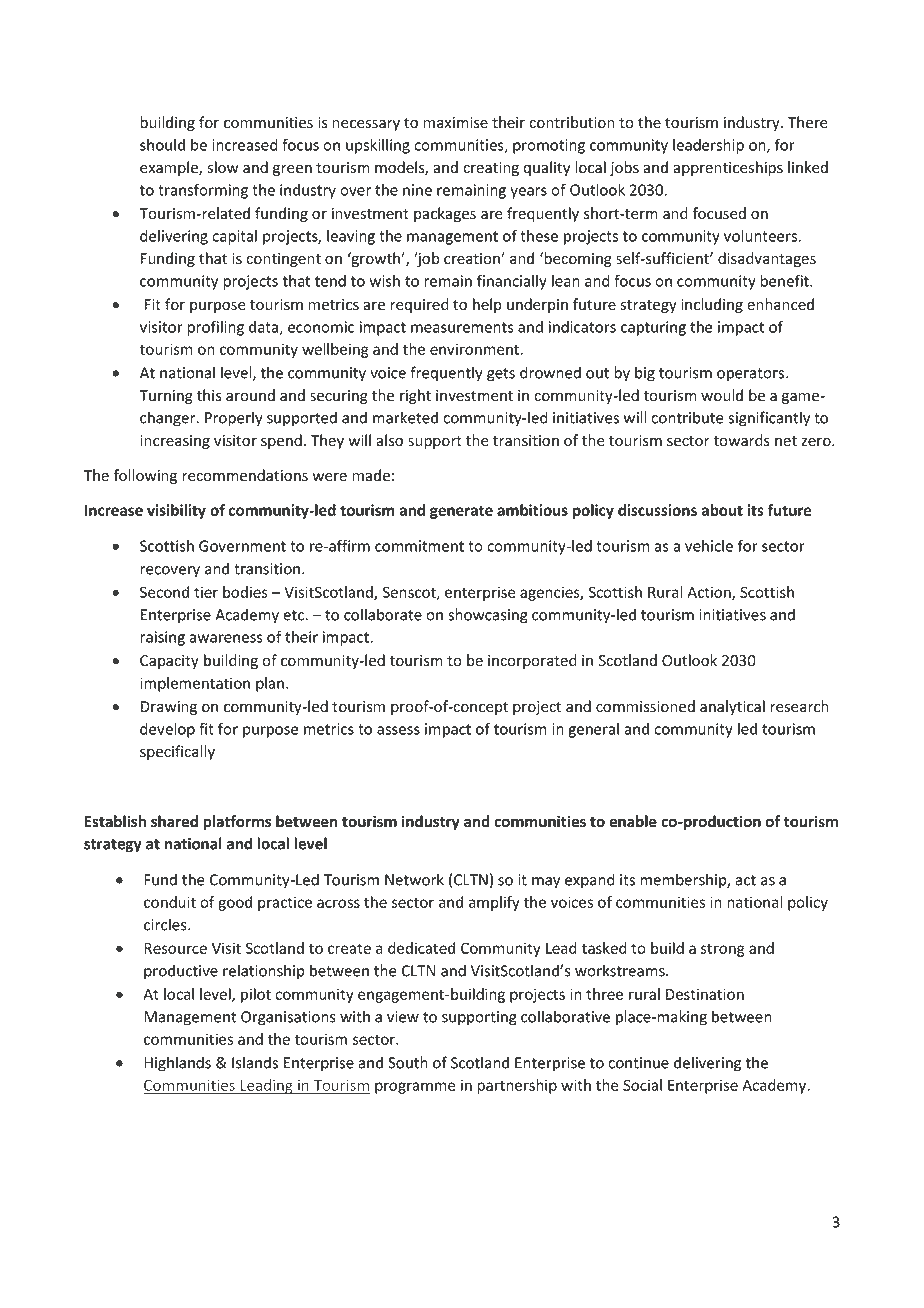 The height and width of the image is (1308, 924). What do you see at coordinates (177, 1064) in the image?
I see `Highlands` at bounding box center [177, 1064].
